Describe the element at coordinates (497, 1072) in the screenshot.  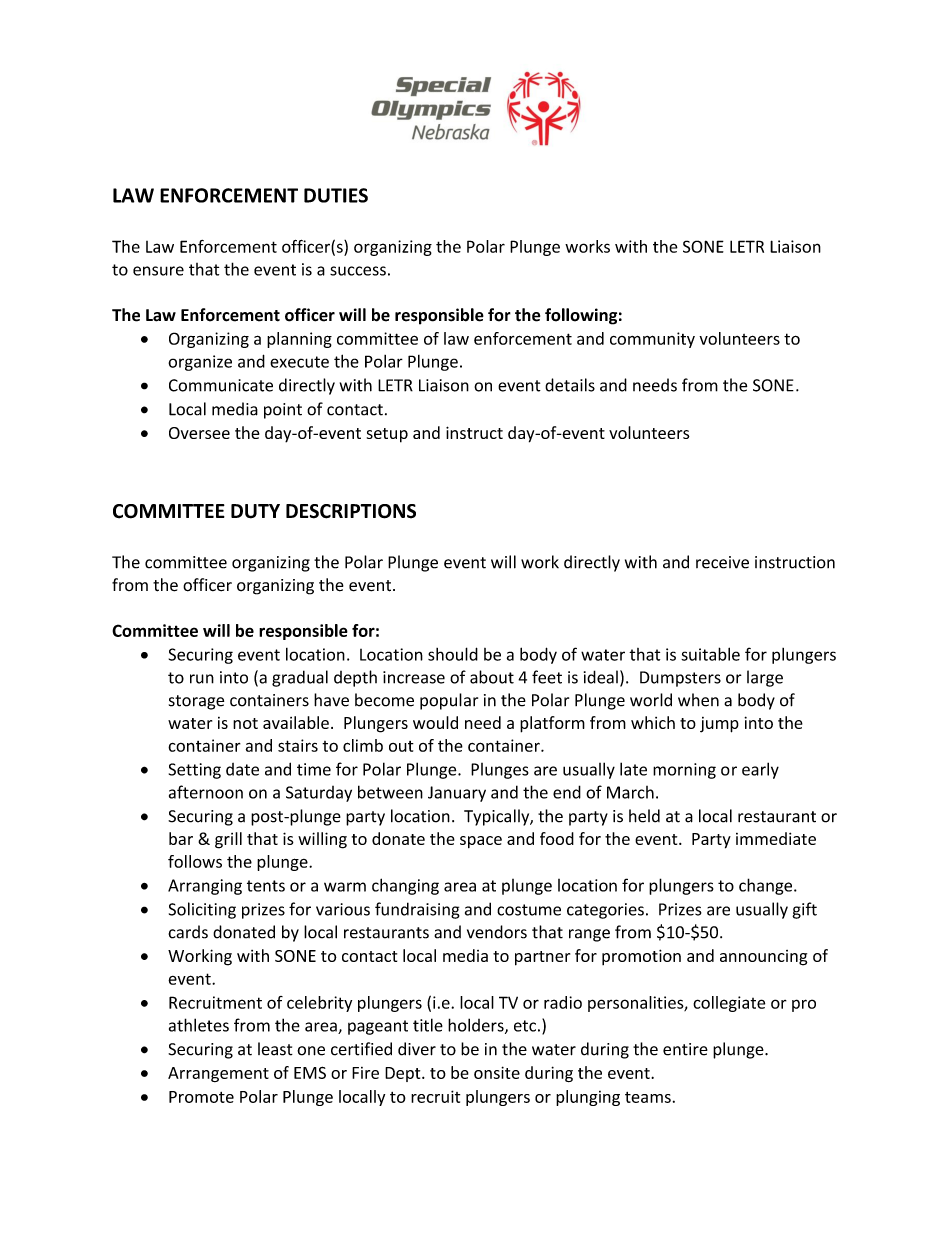
I see `onsite` at that location.
